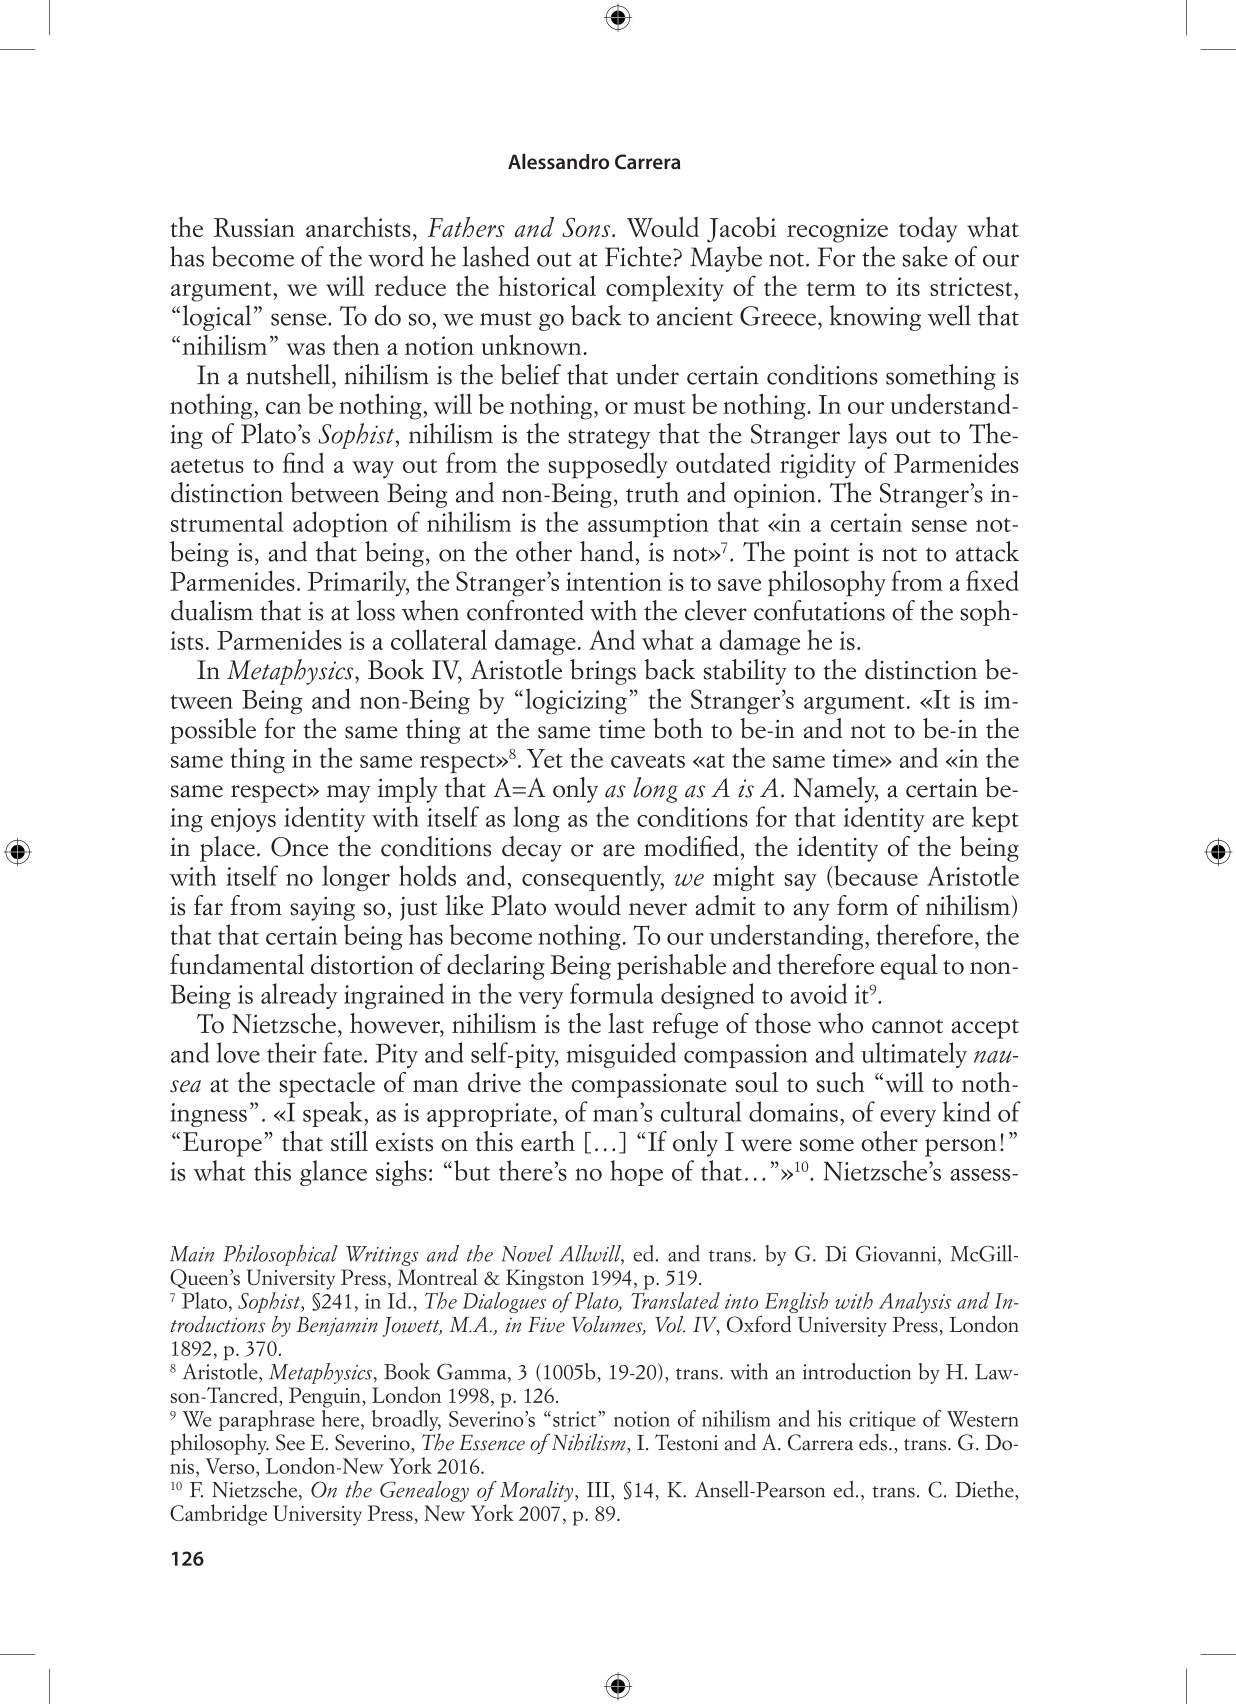 The height and width of the page is (1704, 1236). Describe the element at coordinates (593, 878) in the page. I see `consequently` at that location.
